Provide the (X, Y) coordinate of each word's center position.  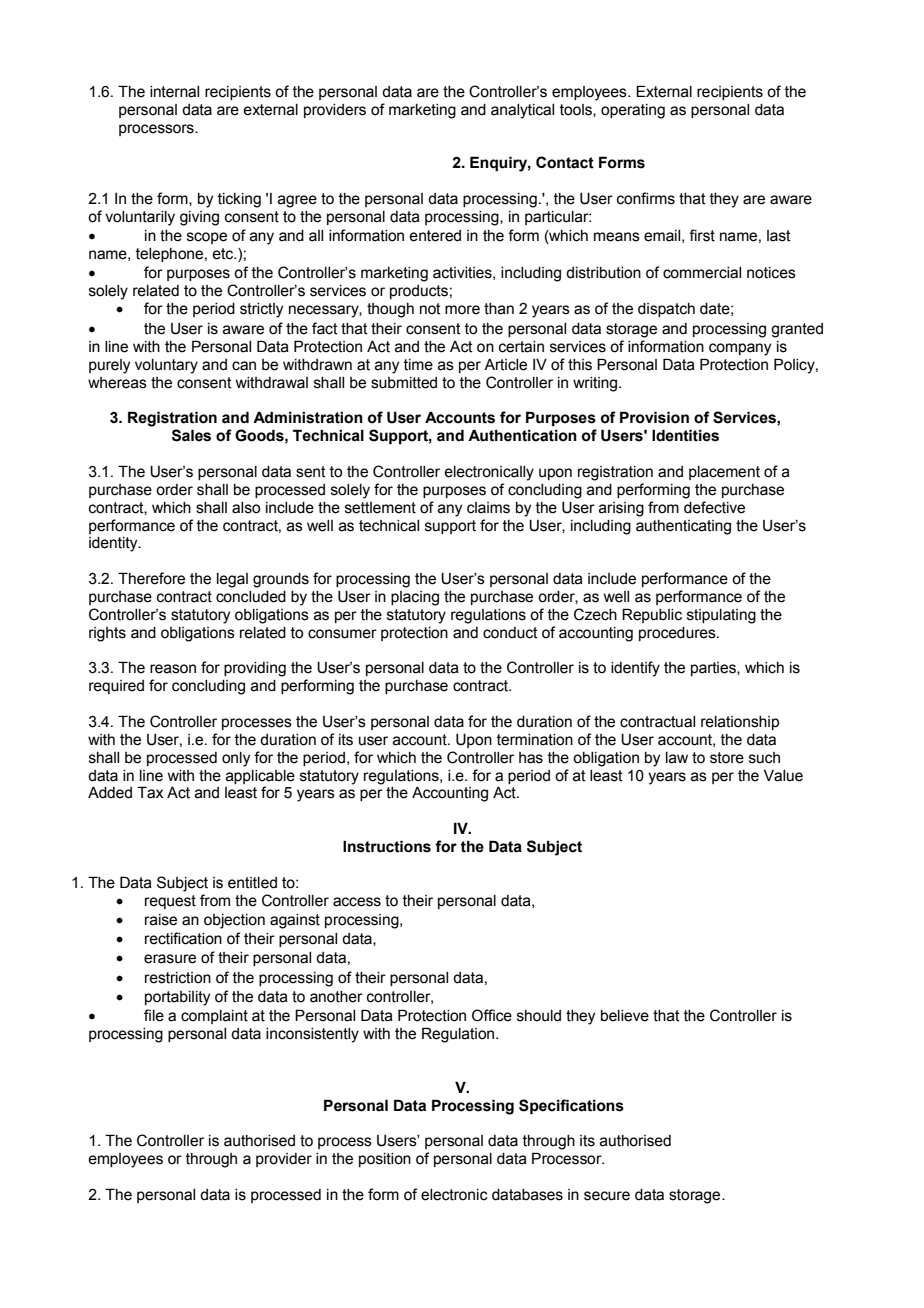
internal (174, 92)
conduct (510, 633)
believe (625, 1016)
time (418, 365)
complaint (214, 1017)
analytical (522, 111)
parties (714, 669)
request (170, 902)
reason (173, 669)
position (385, 1160)
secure (607, 1196)
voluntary (166, 366)
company (740, 349)
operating (633, 111)
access (357, 902)
